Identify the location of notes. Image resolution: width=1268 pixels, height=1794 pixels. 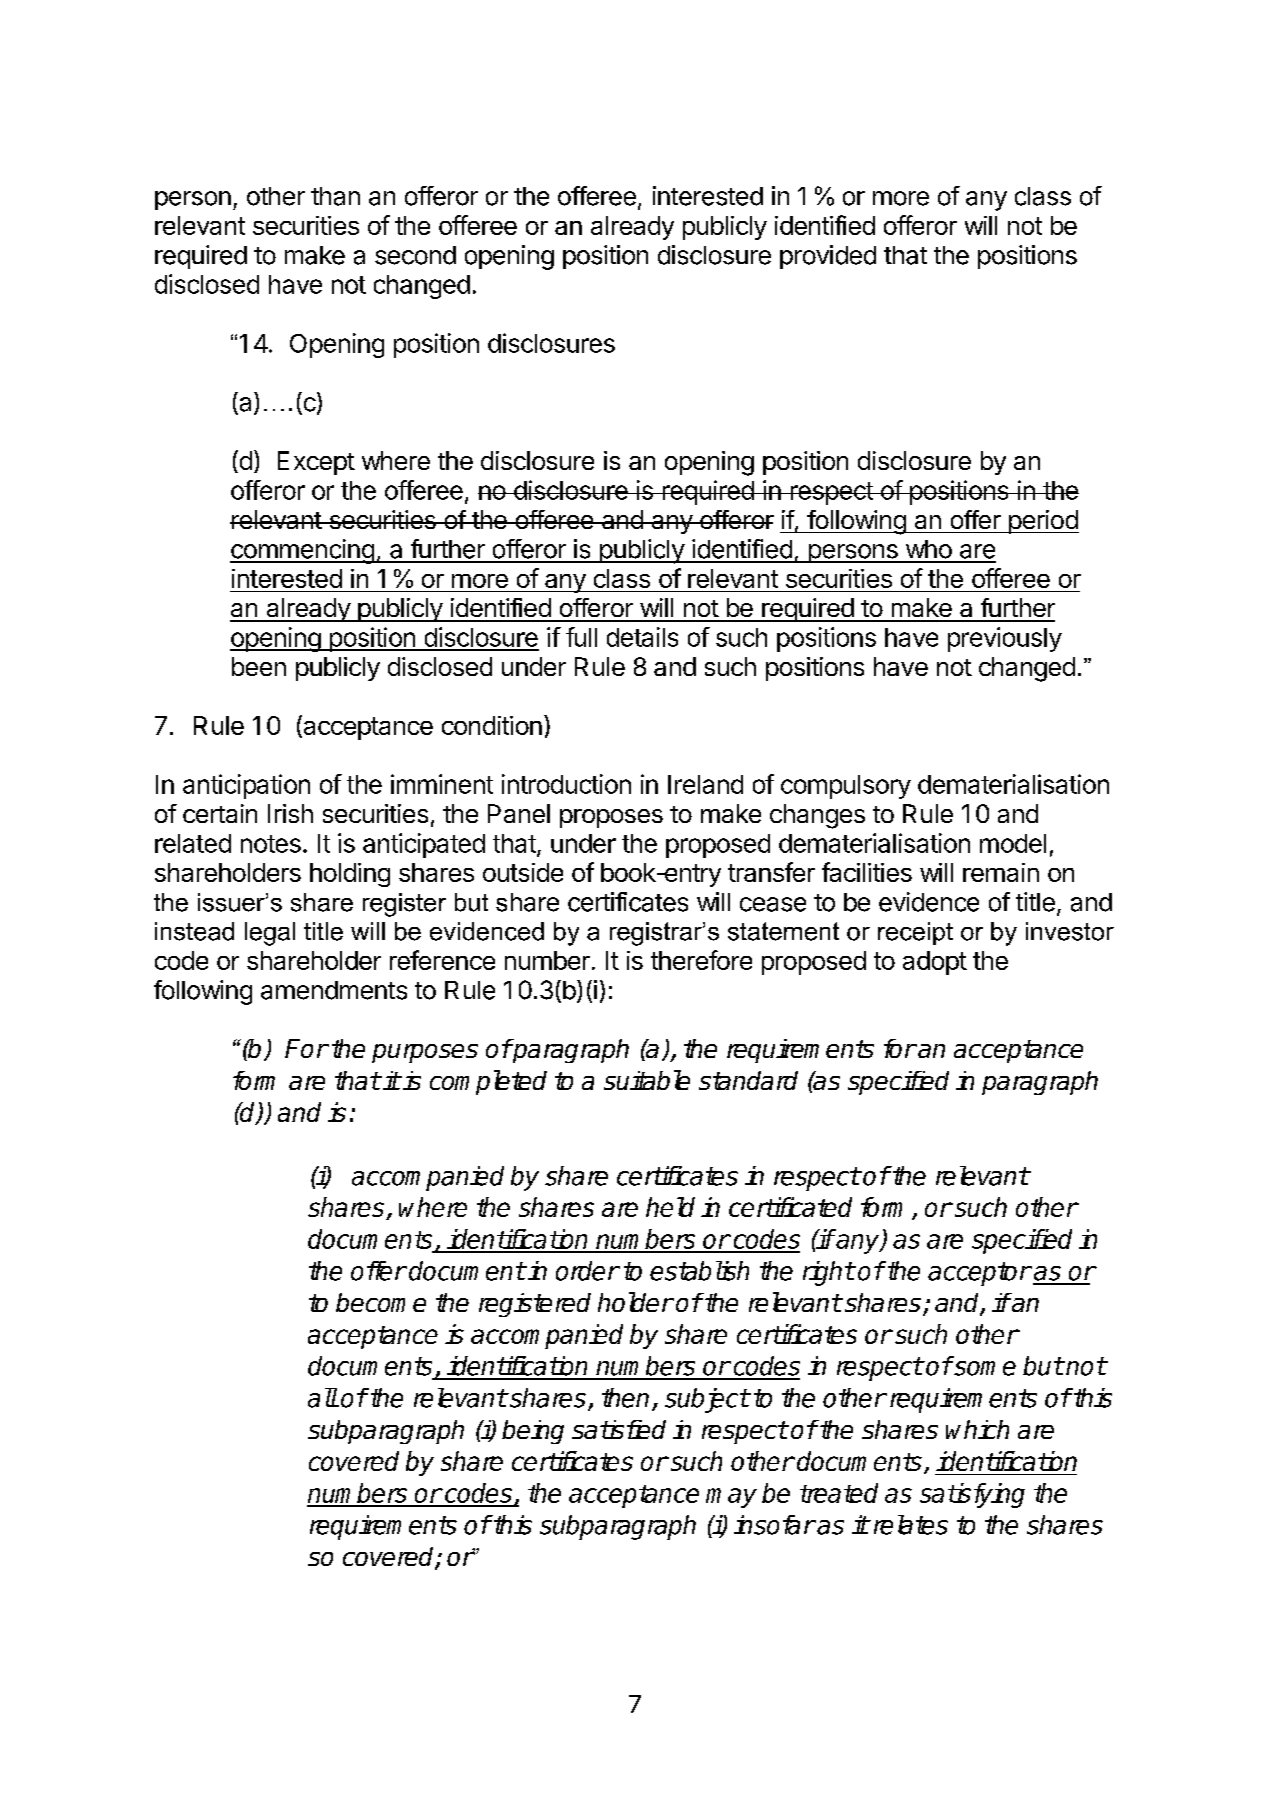
(271, 844).
